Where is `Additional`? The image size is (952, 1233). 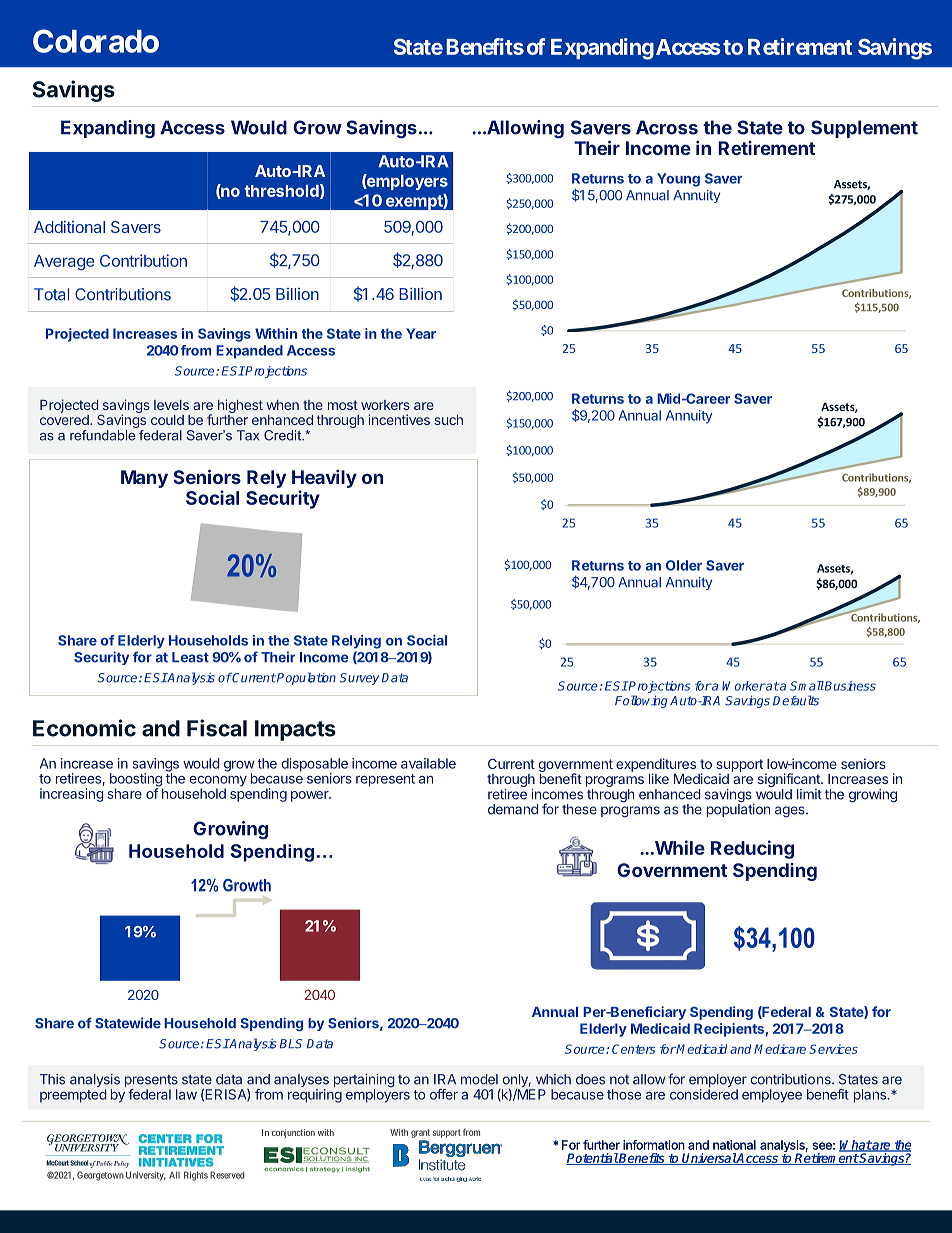 Additional is located at coordinates (69, 227).
